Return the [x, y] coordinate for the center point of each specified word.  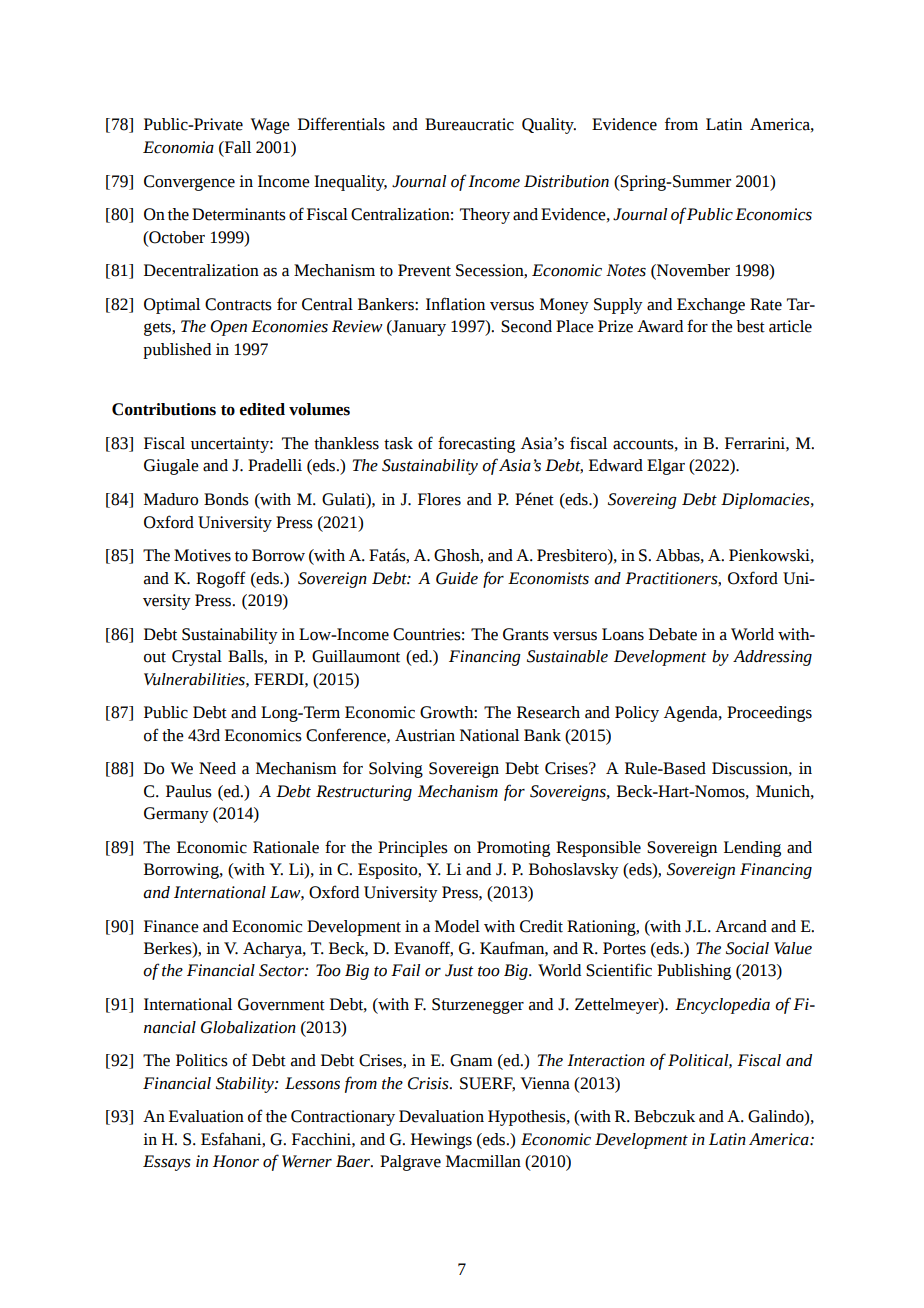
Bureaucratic [469, 124]
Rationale [286, 847]
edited [262, 409]
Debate [673, 634]
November [692, 271]
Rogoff [221, 579]
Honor [236, 1161]
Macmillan [483, 1161]
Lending [752, 849]
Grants [526, 634]
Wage [270, 126]
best [750, 326]
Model [457, 926]
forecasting [476, 444]
